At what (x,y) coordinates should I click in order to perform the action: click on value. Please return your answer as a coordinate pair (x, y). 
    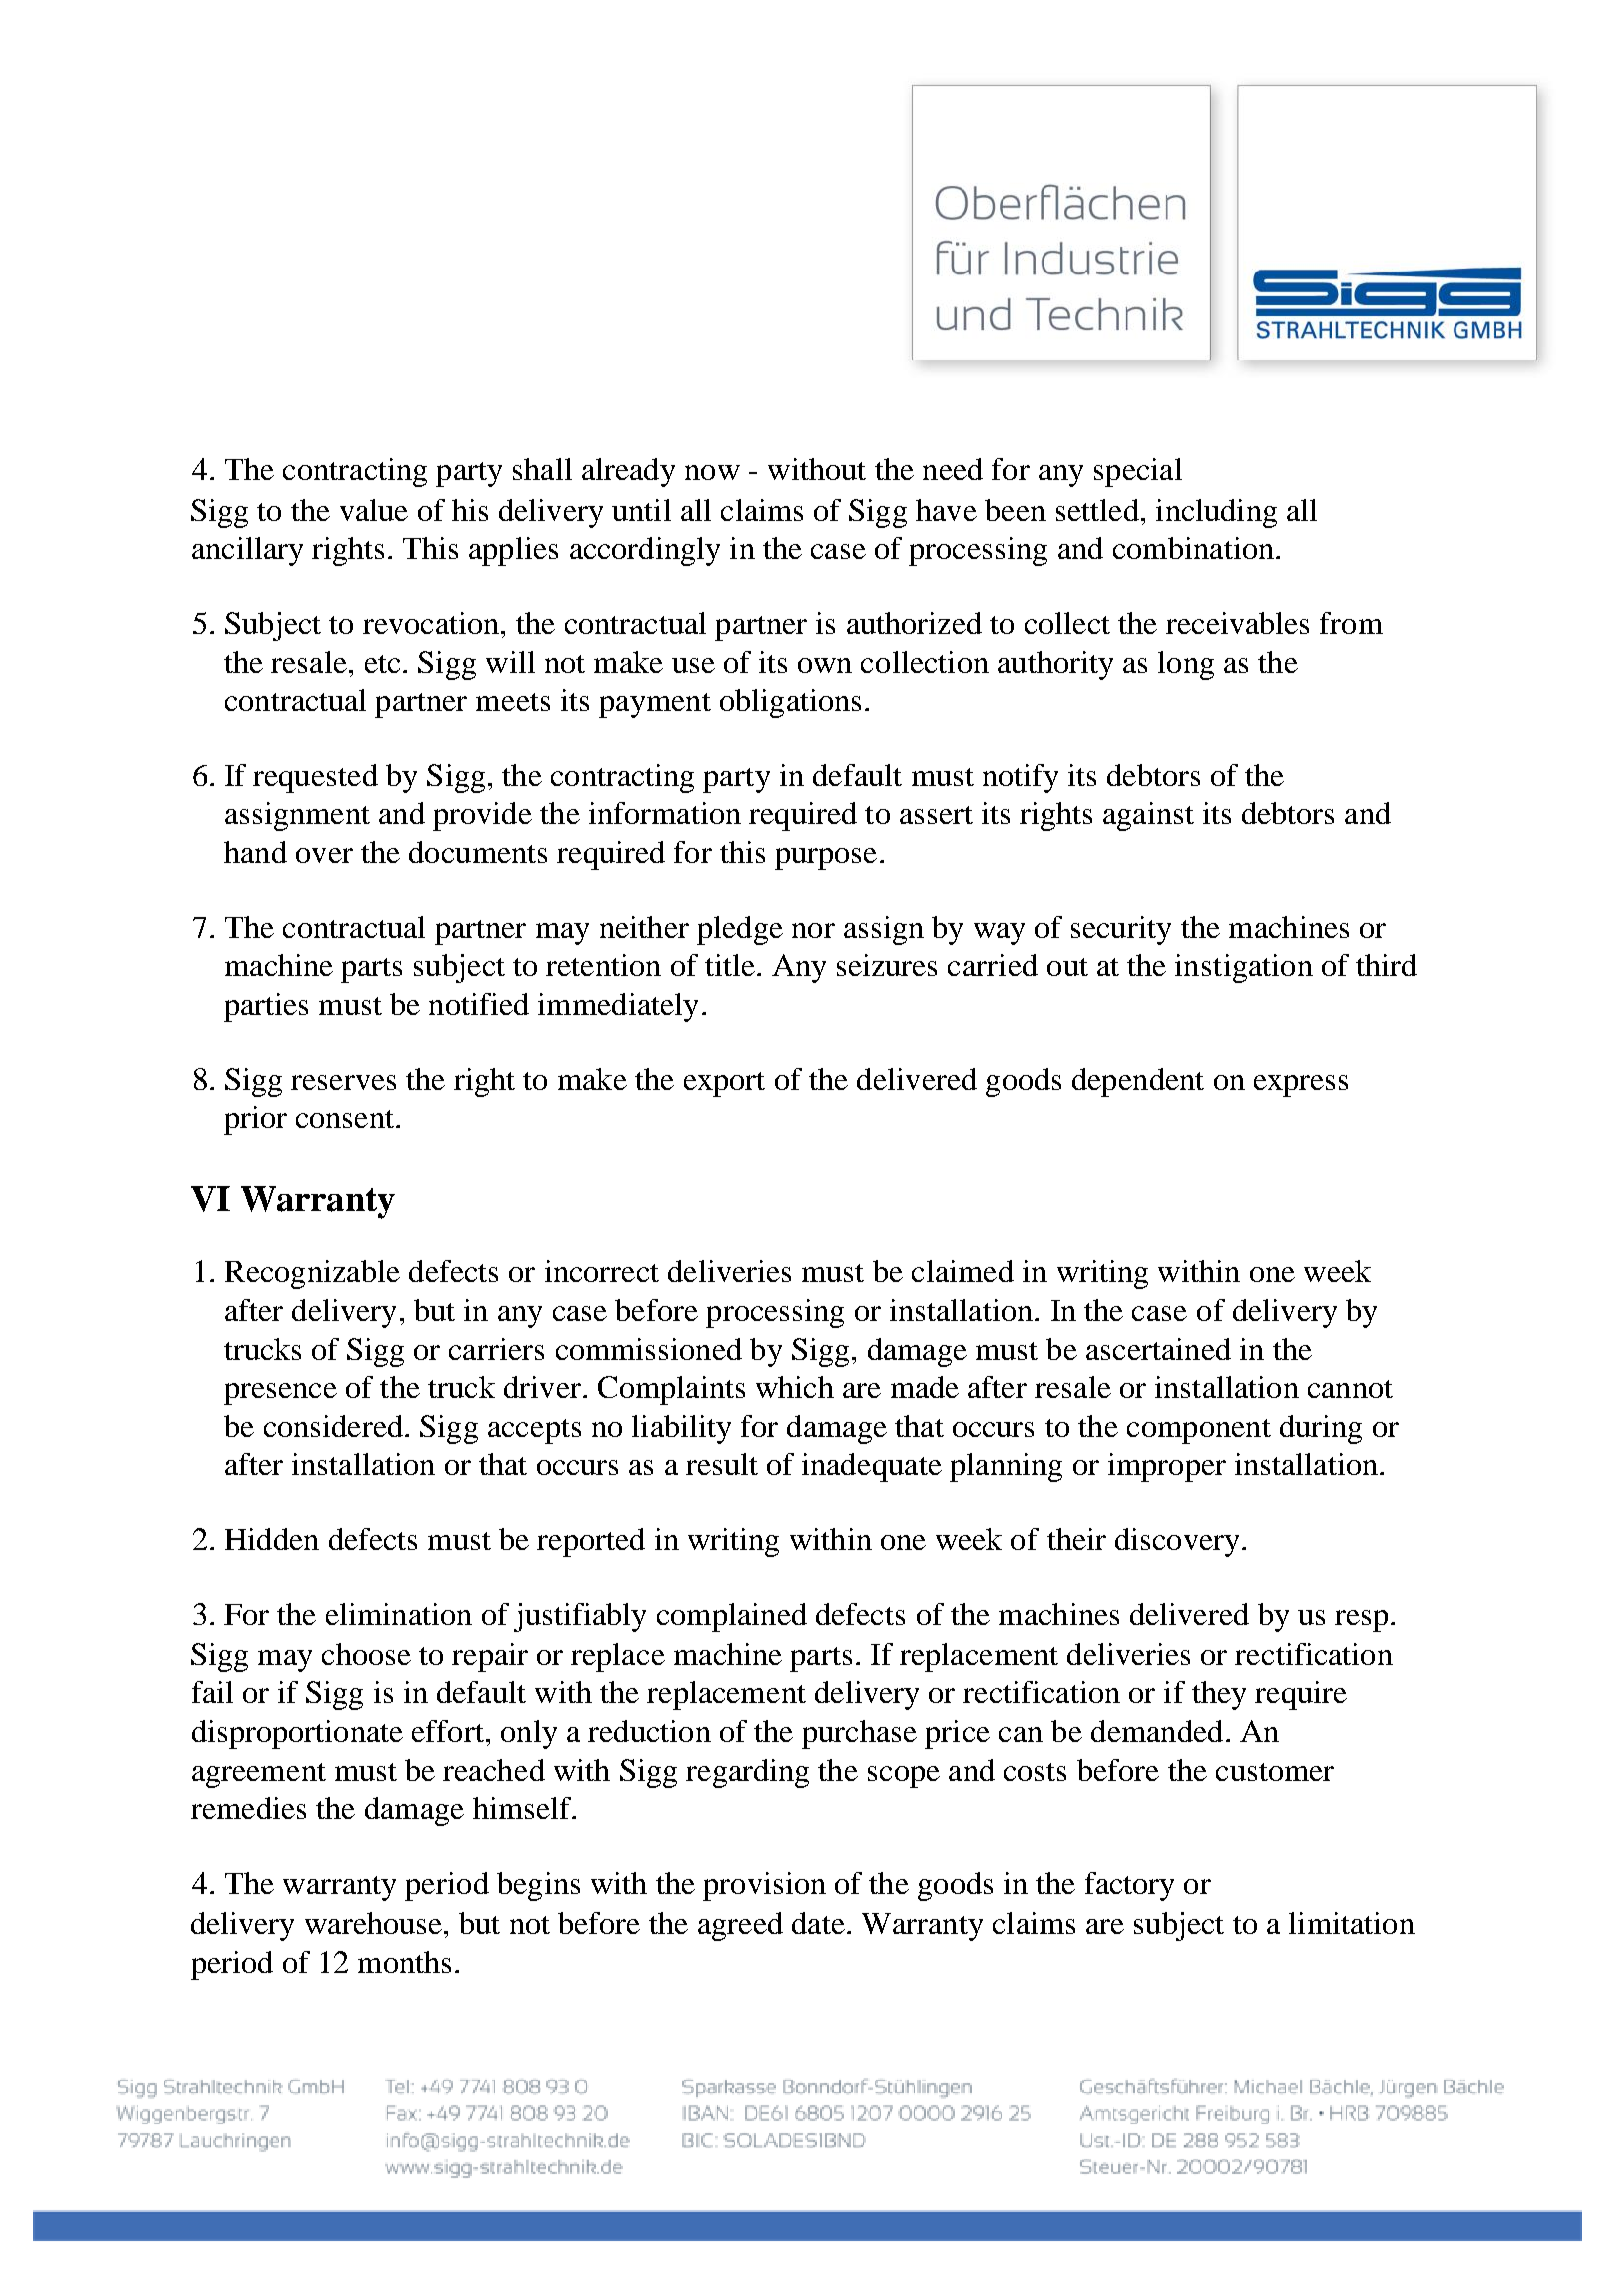
    Looking at the image, I should click on (374, 510).
